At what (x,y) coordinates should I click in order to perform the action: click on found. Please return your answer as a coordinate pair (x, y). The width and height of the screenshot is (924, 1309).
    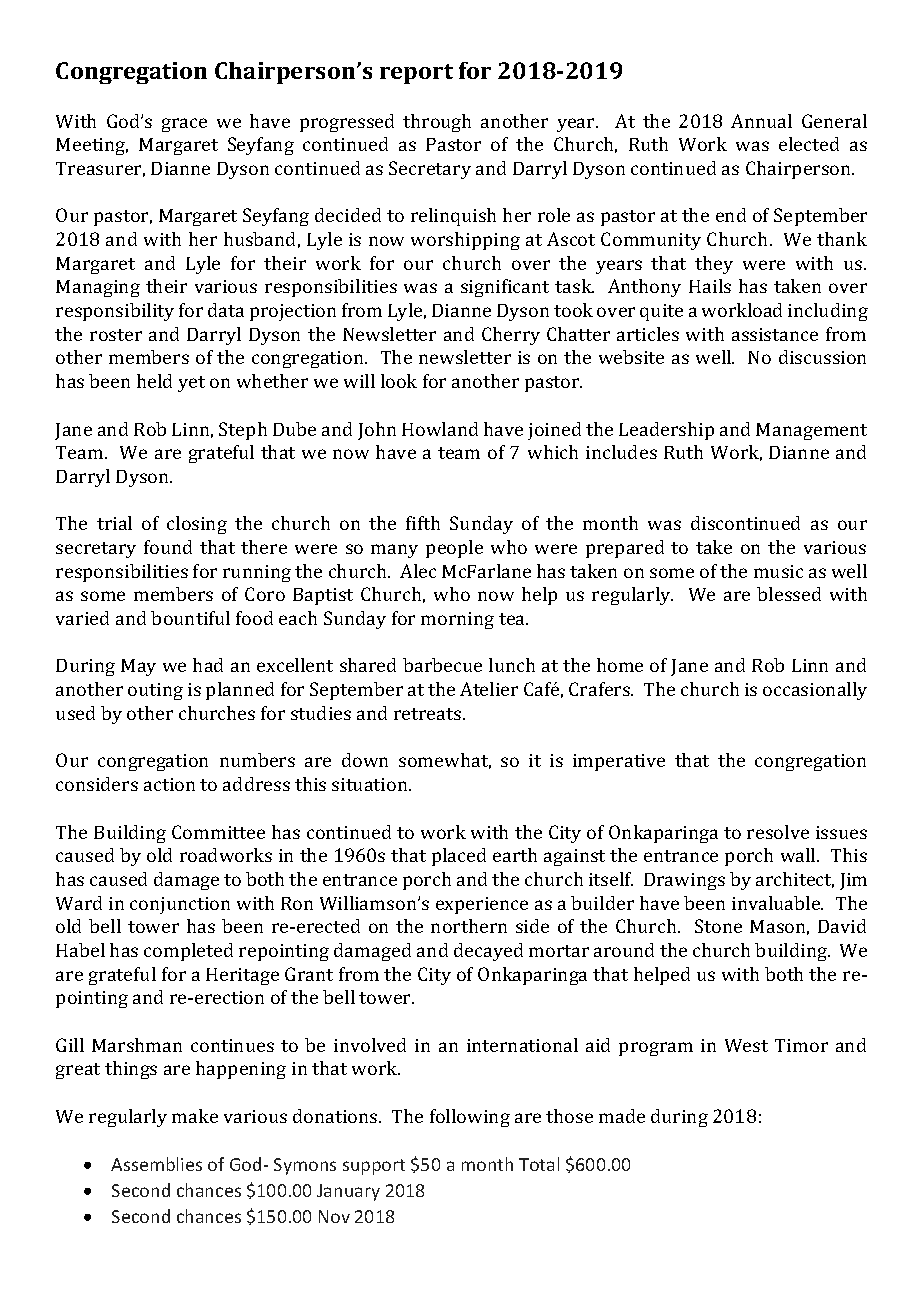
    Looking at the image, I should click on (168, 547).
